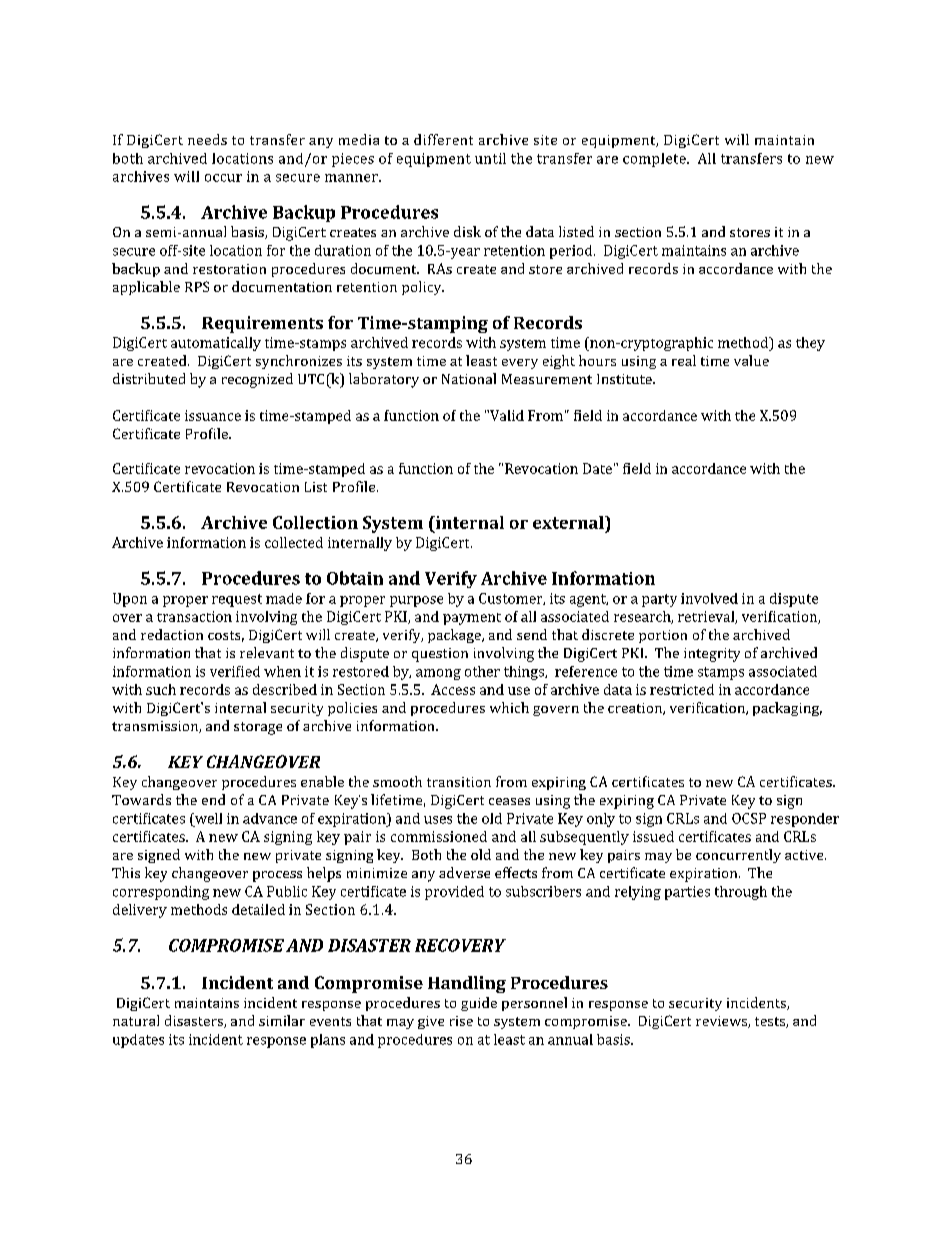 Image resolution: width=952 pixels, height=1233 pixels. I want to click on until, so click(490, 158).
